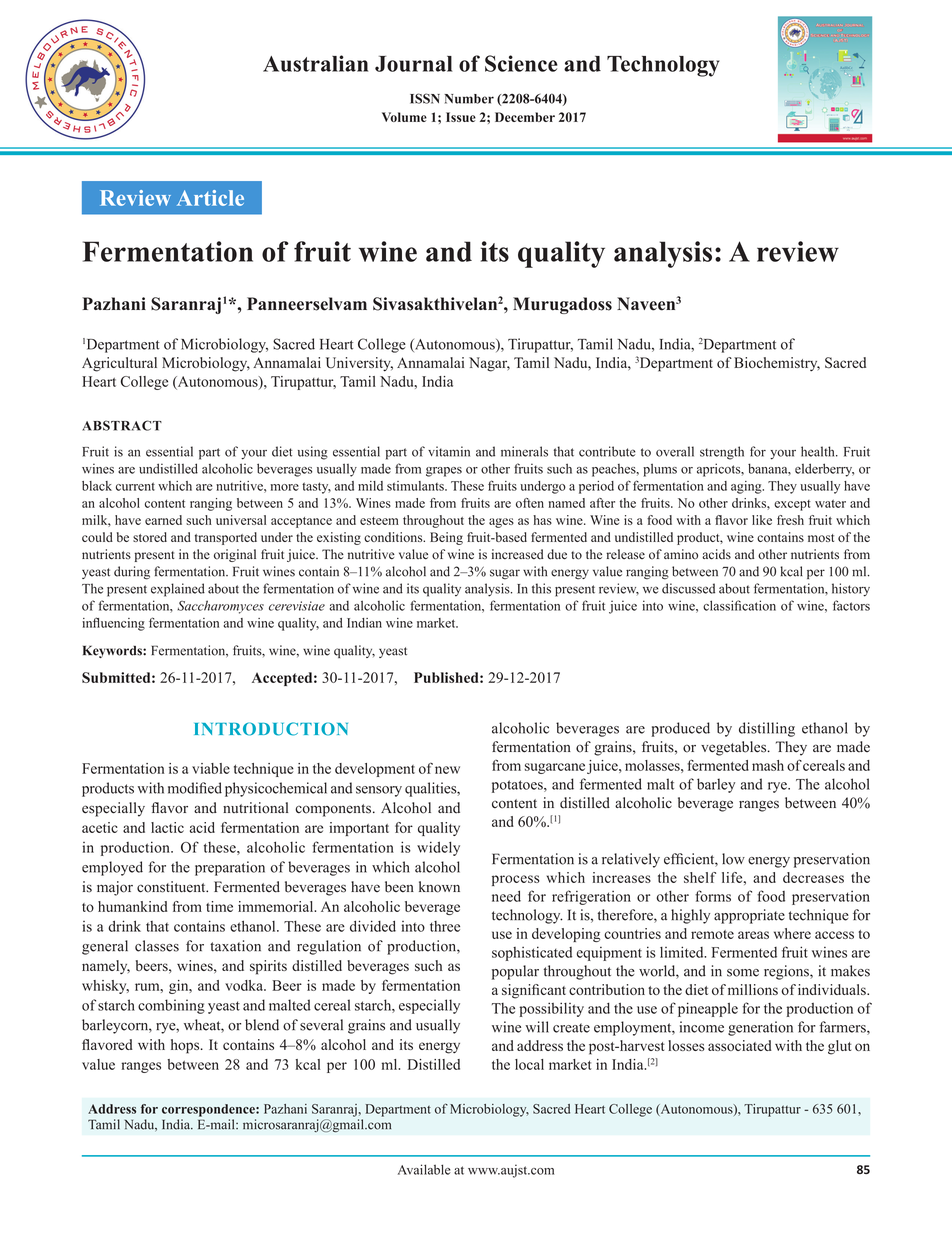  Describe the element at coordinates (525, 117) in the screenshot. I see `December` at that location.
